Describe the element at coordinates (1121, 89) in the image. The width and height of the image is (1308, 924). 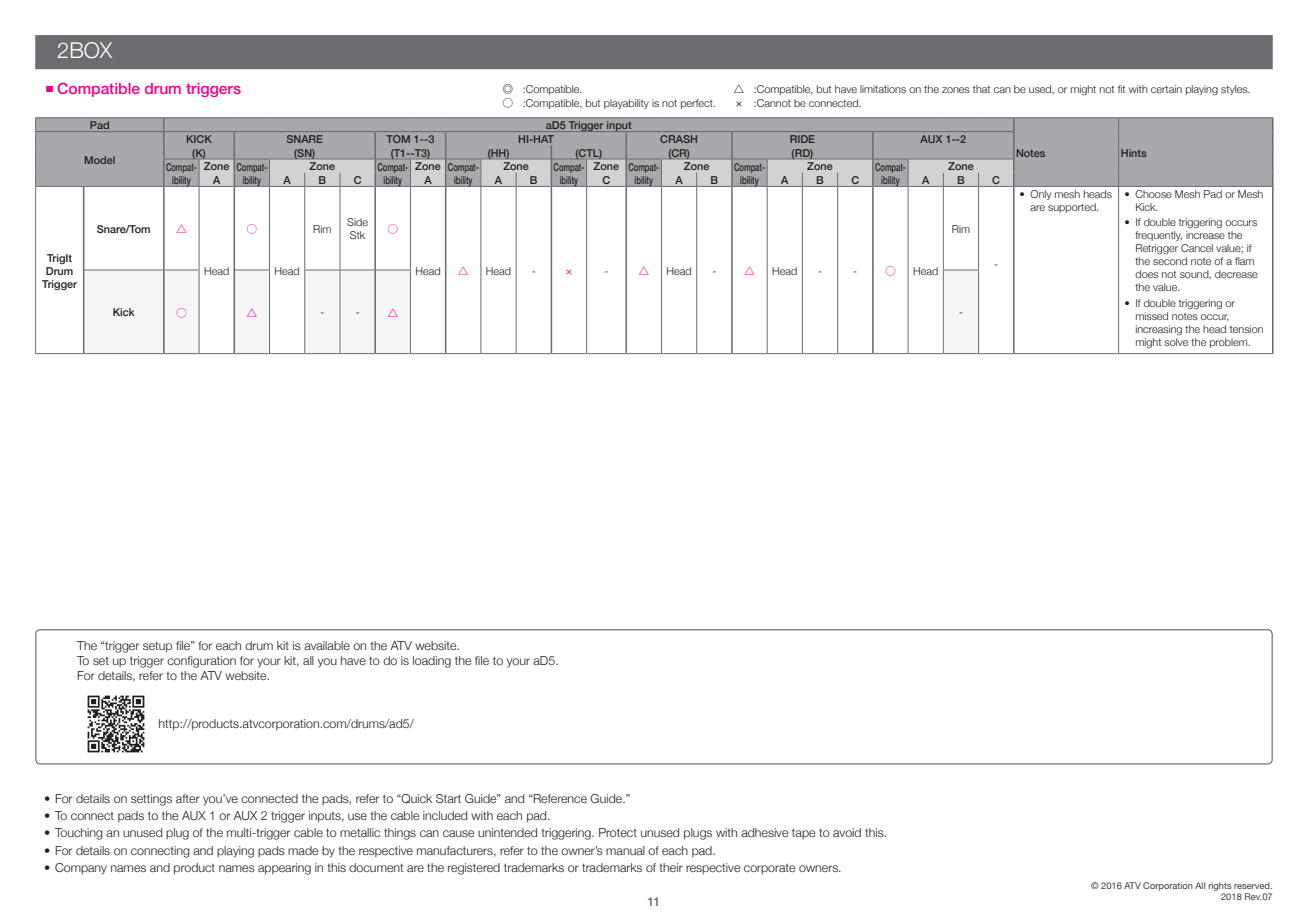
I see `fit` at that location.
